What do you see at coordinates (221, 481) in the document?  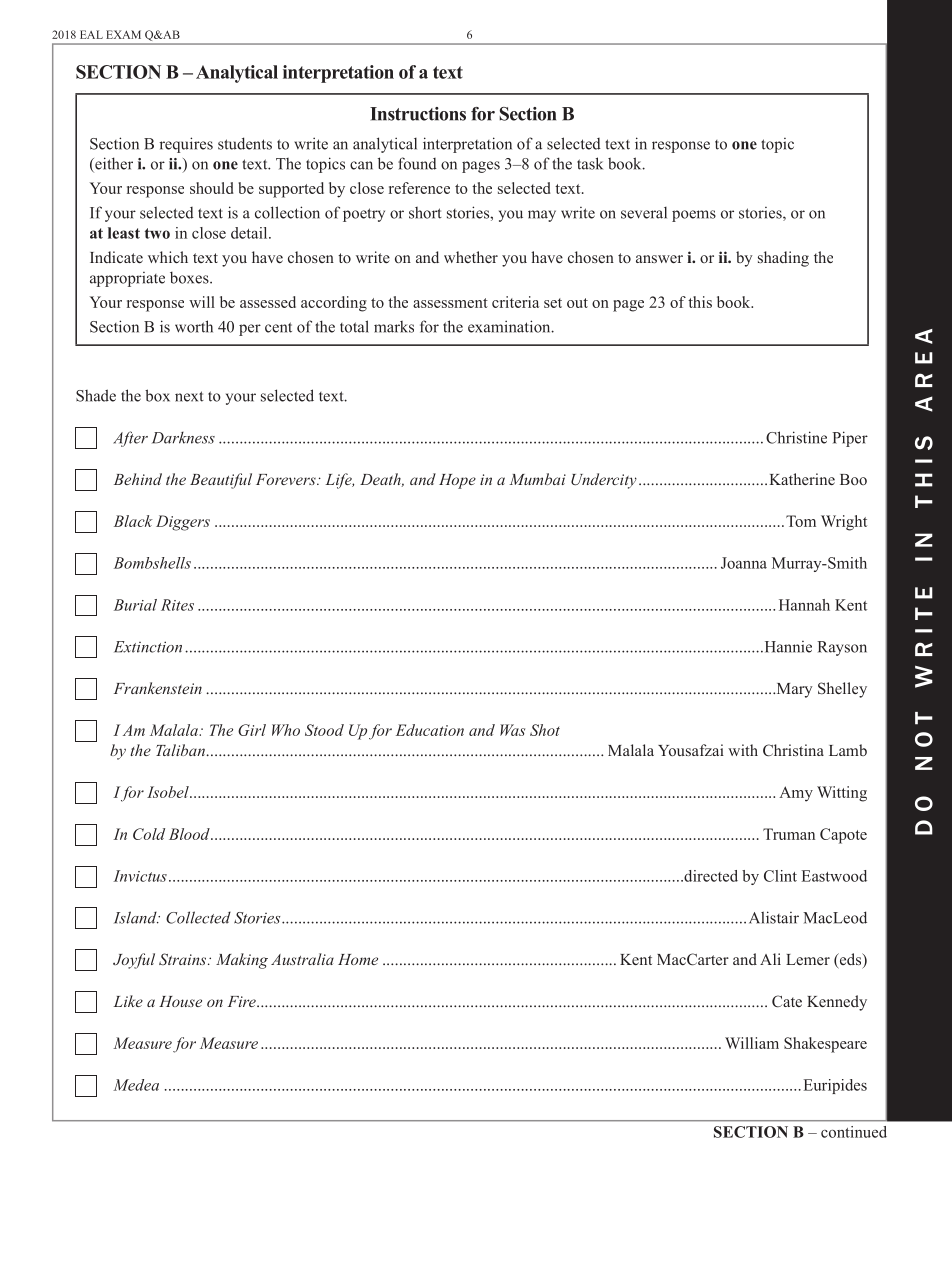 I see `Beautiful` at bounding box center [221, 481].
